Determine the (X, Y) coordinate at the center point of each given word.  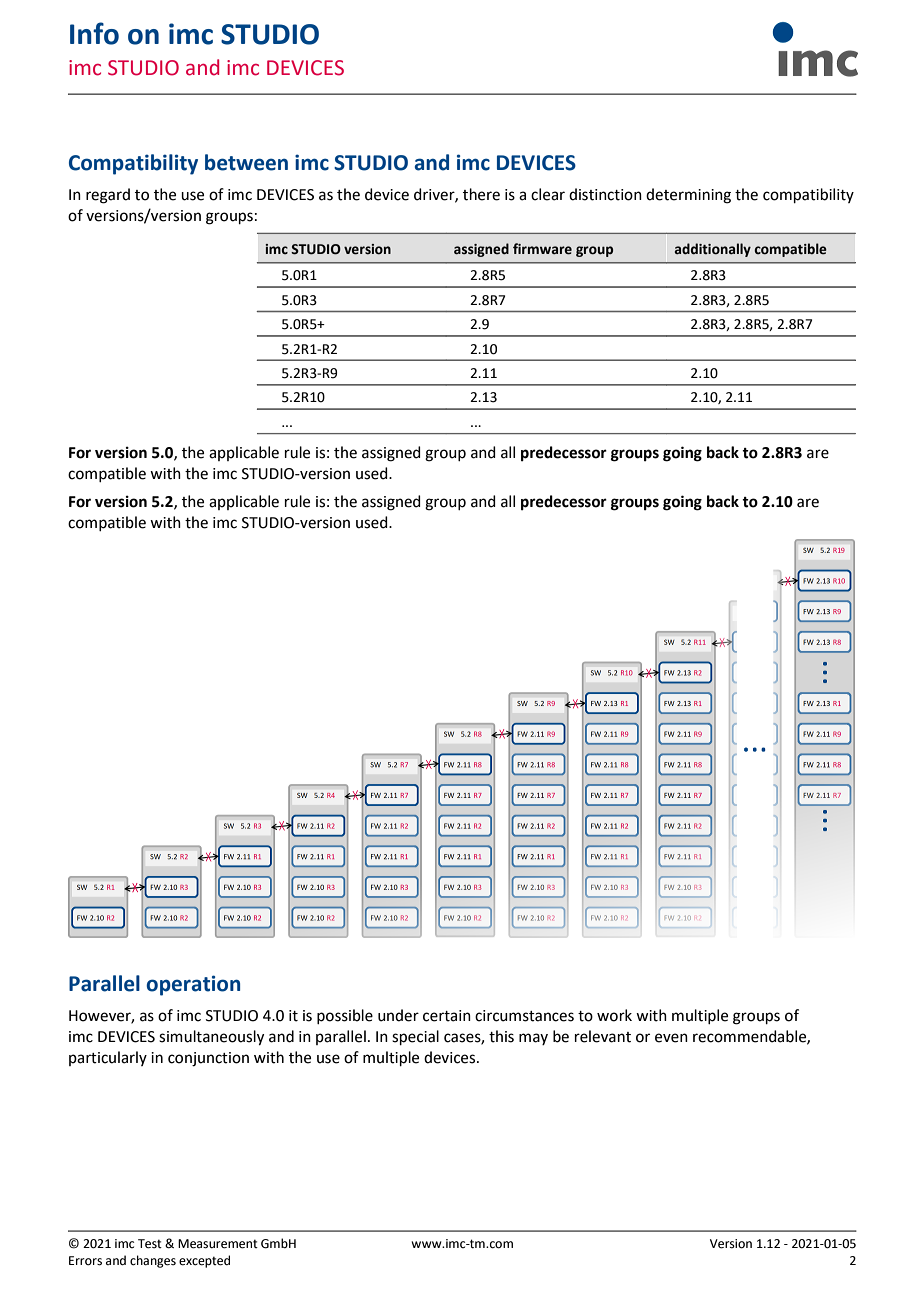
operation (193, 985)
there (481, 194)
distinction (605, 194)
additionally (713, 250)
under (398, 1015)
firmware (542, 249)
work (614, 1015)
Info (94, 33)
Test (150, 1244)
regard (108, 196)
